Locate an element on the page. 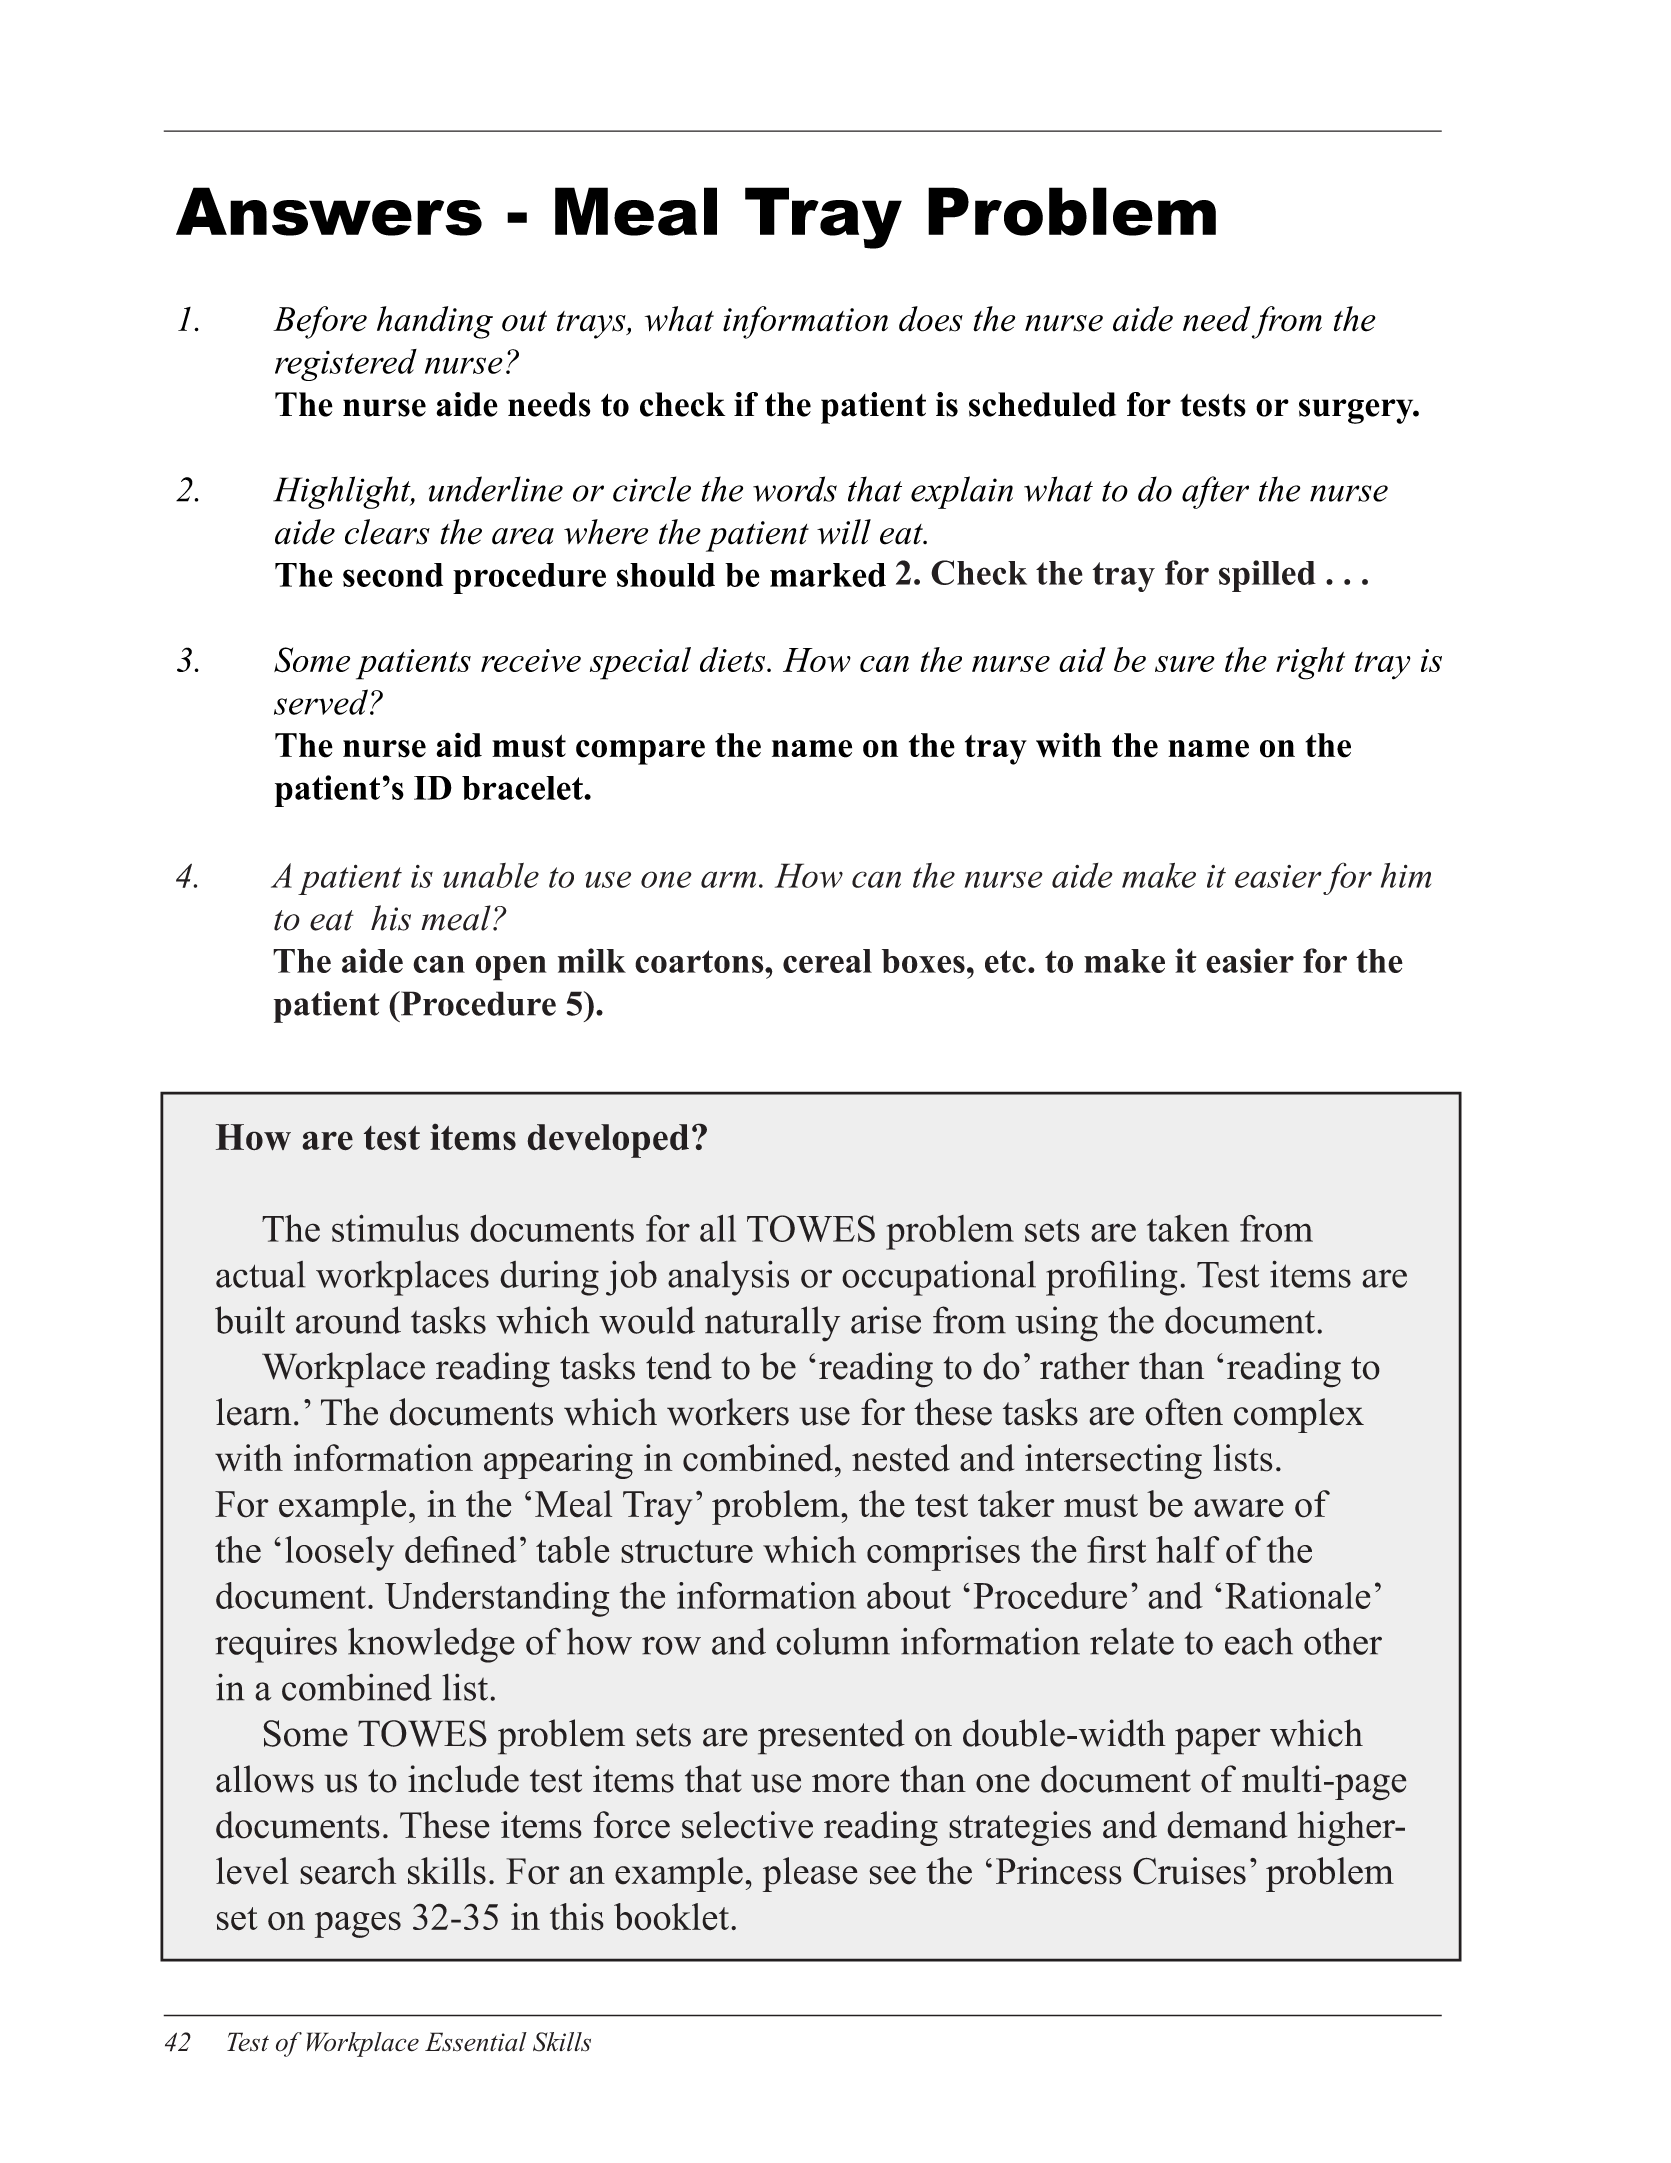 The width and height of the page is (1671, 2163). see is located at coordinates (892, 1875).
